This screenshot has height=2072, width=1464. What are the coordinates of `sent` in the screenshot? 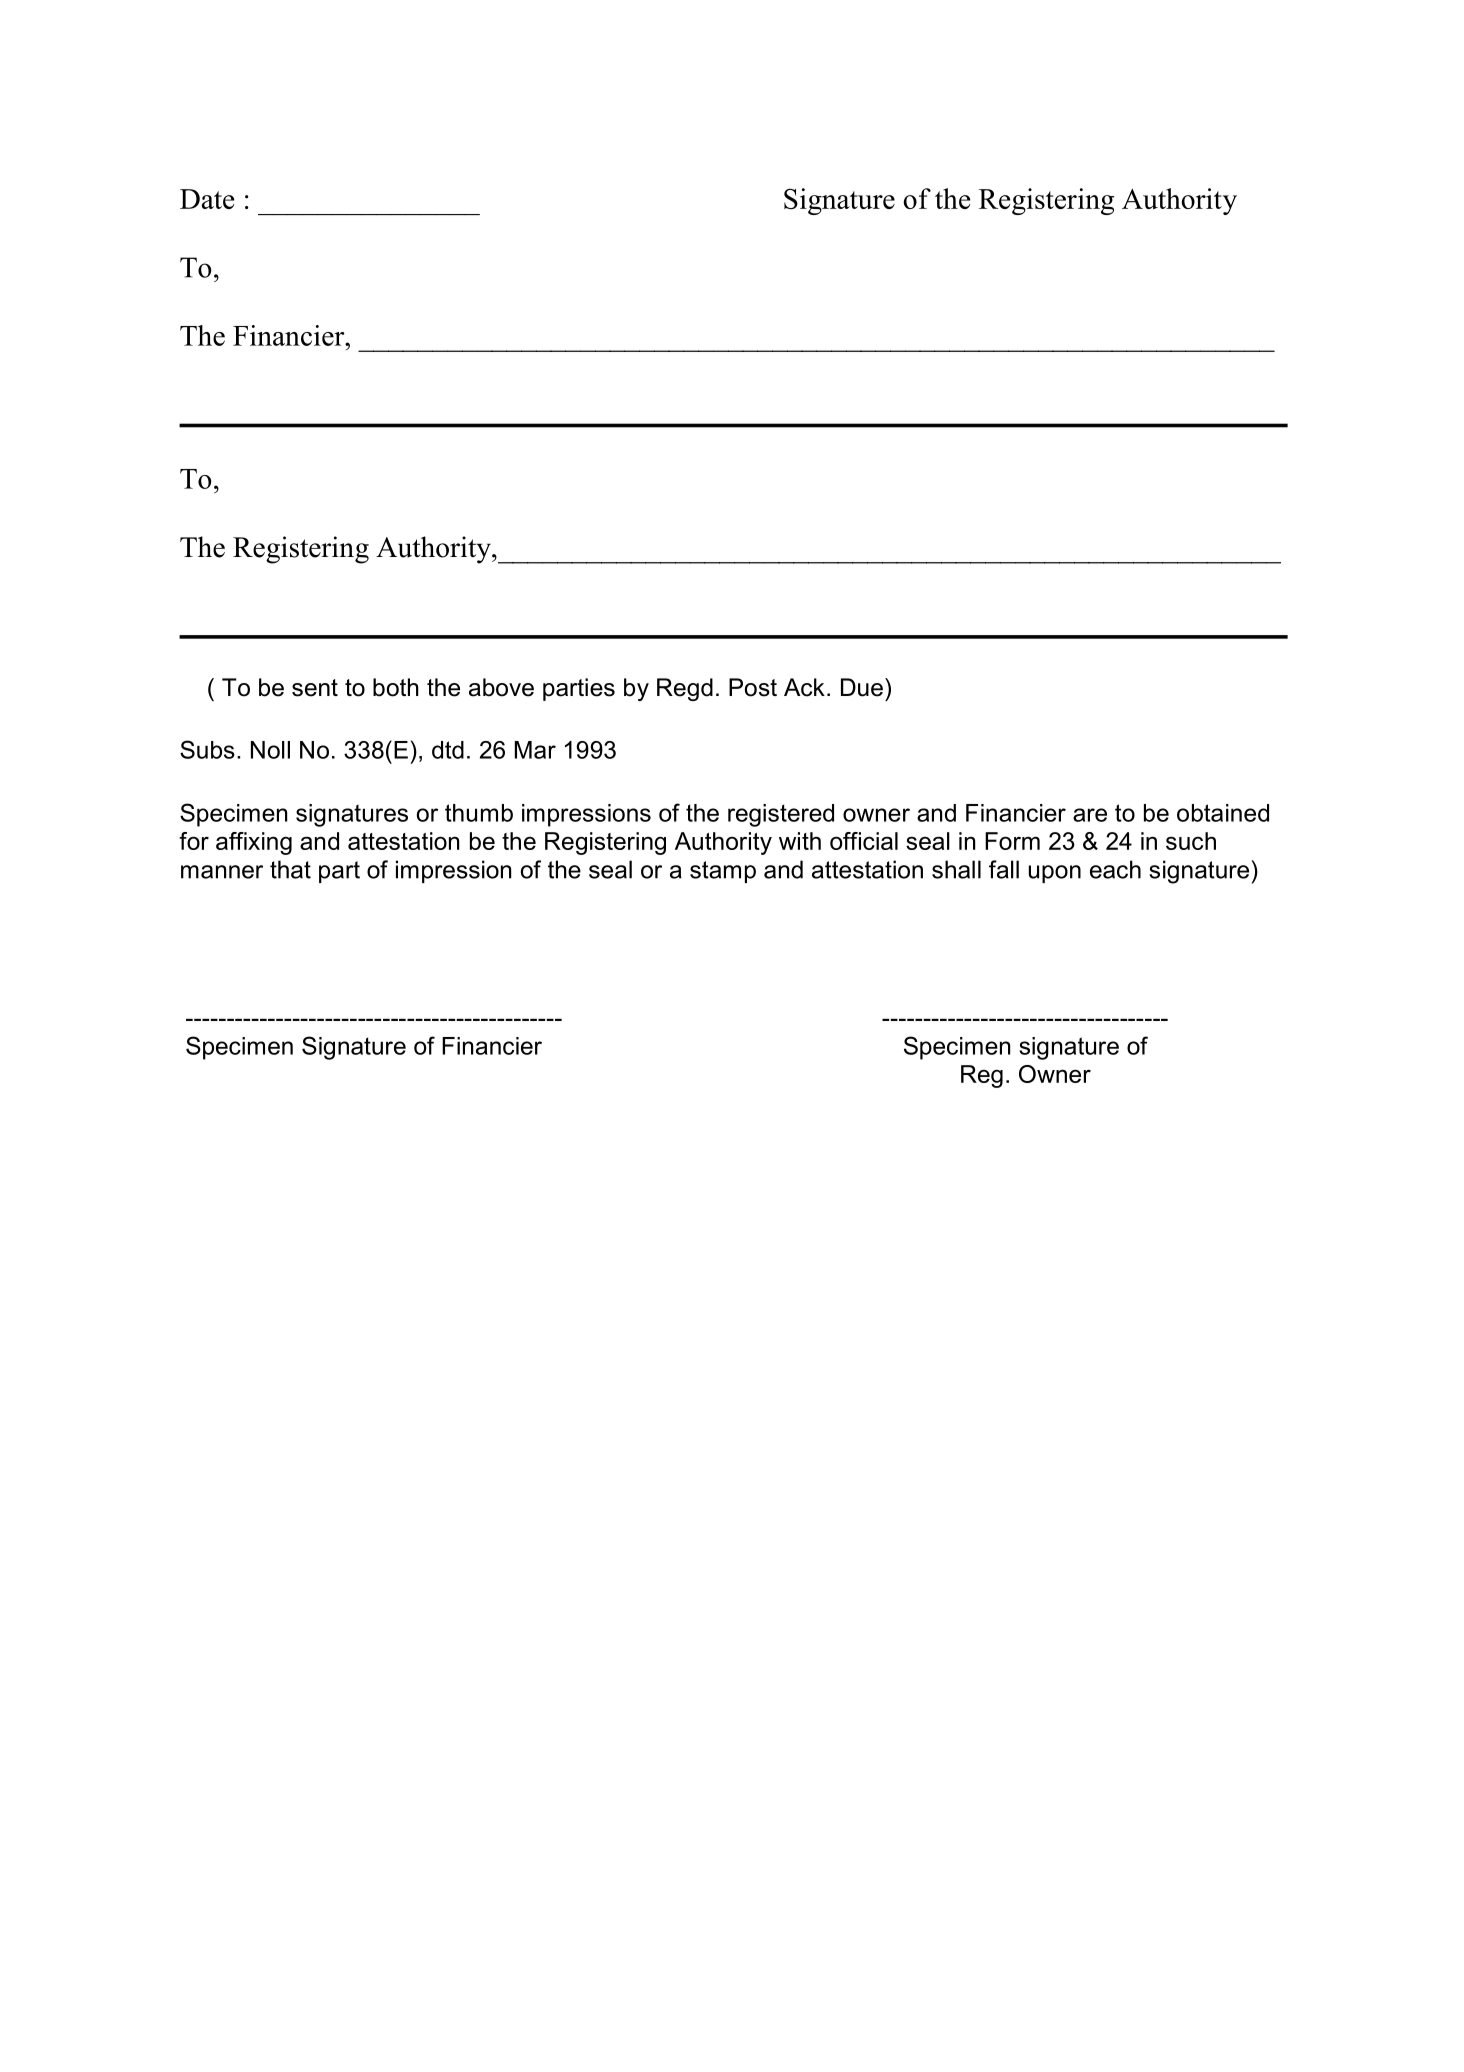 It's located at (315, 688).
